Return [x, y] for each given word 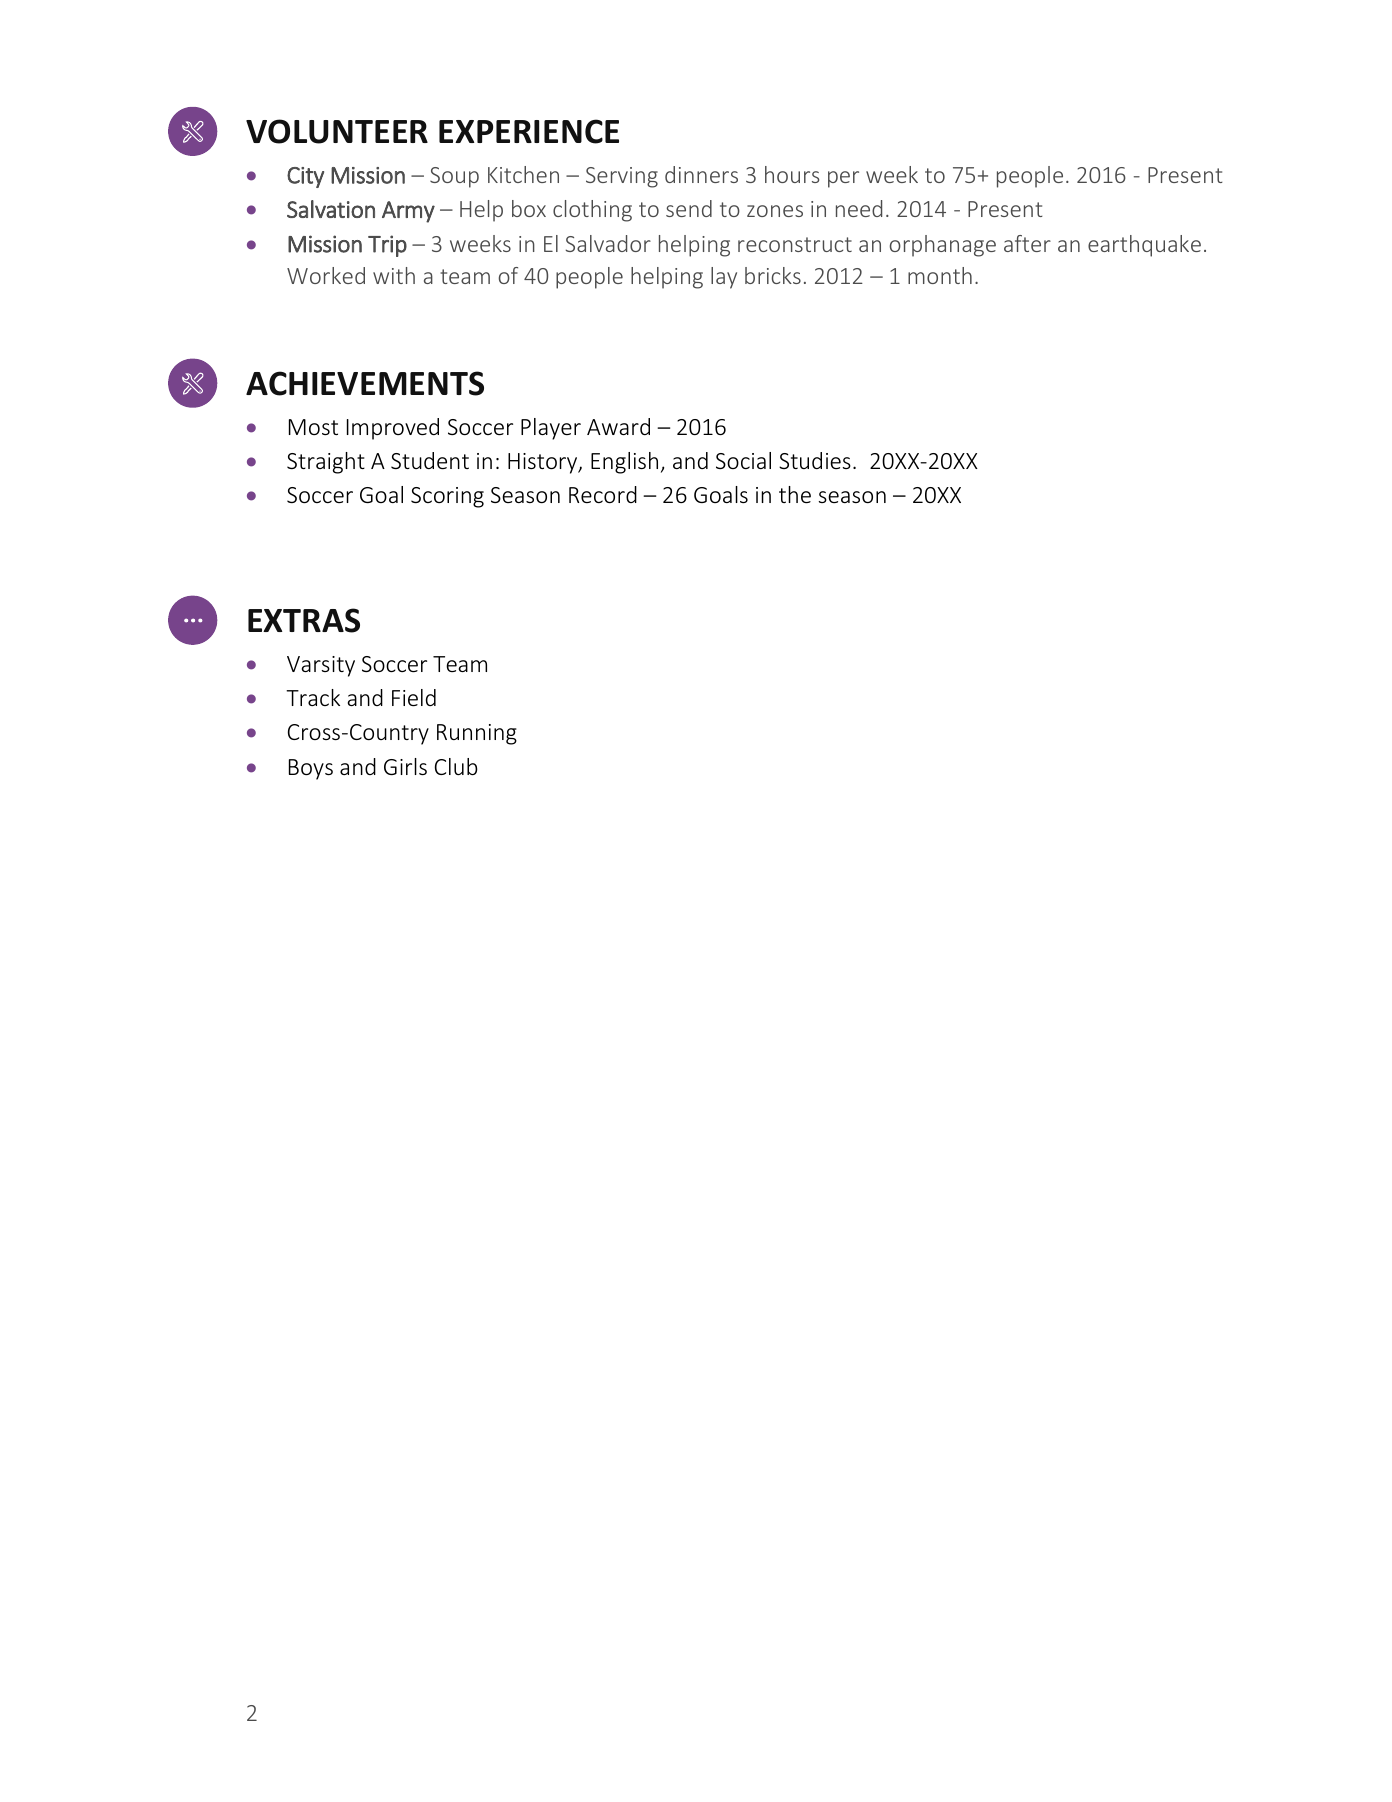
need [859, 208]
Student [430, 460]
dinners [701, 174]
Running [477, 734]
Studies [815, 460]
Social [743, 460]
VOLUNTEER [337, 131]
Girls [405, 766]
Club [456, 766]
